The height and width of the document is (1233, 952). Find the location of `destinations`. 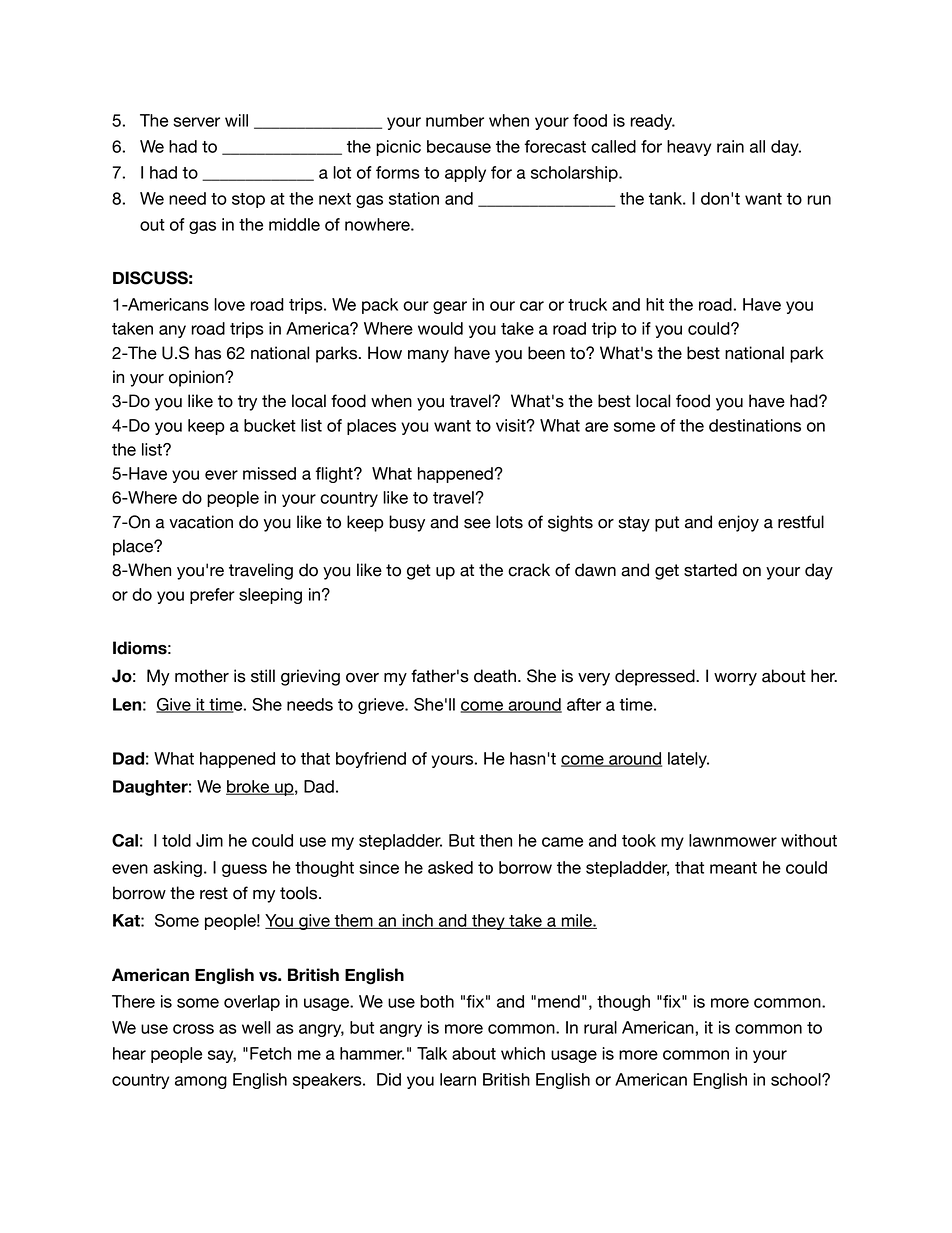

destinations is located at coordinates (755, 425).
